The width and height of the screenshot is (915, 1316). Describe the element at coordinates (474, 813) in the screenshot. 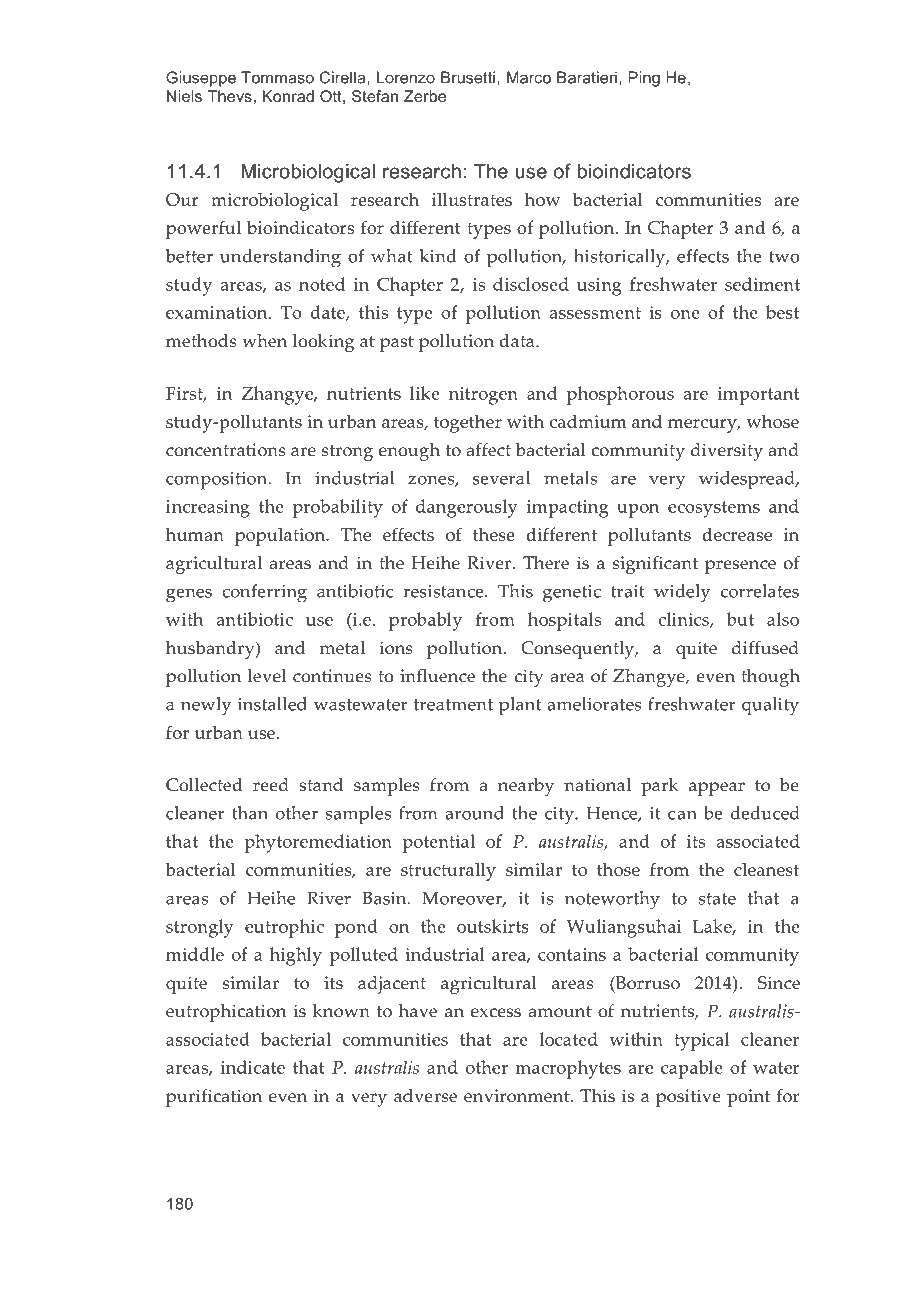

I see `around` at that location.
